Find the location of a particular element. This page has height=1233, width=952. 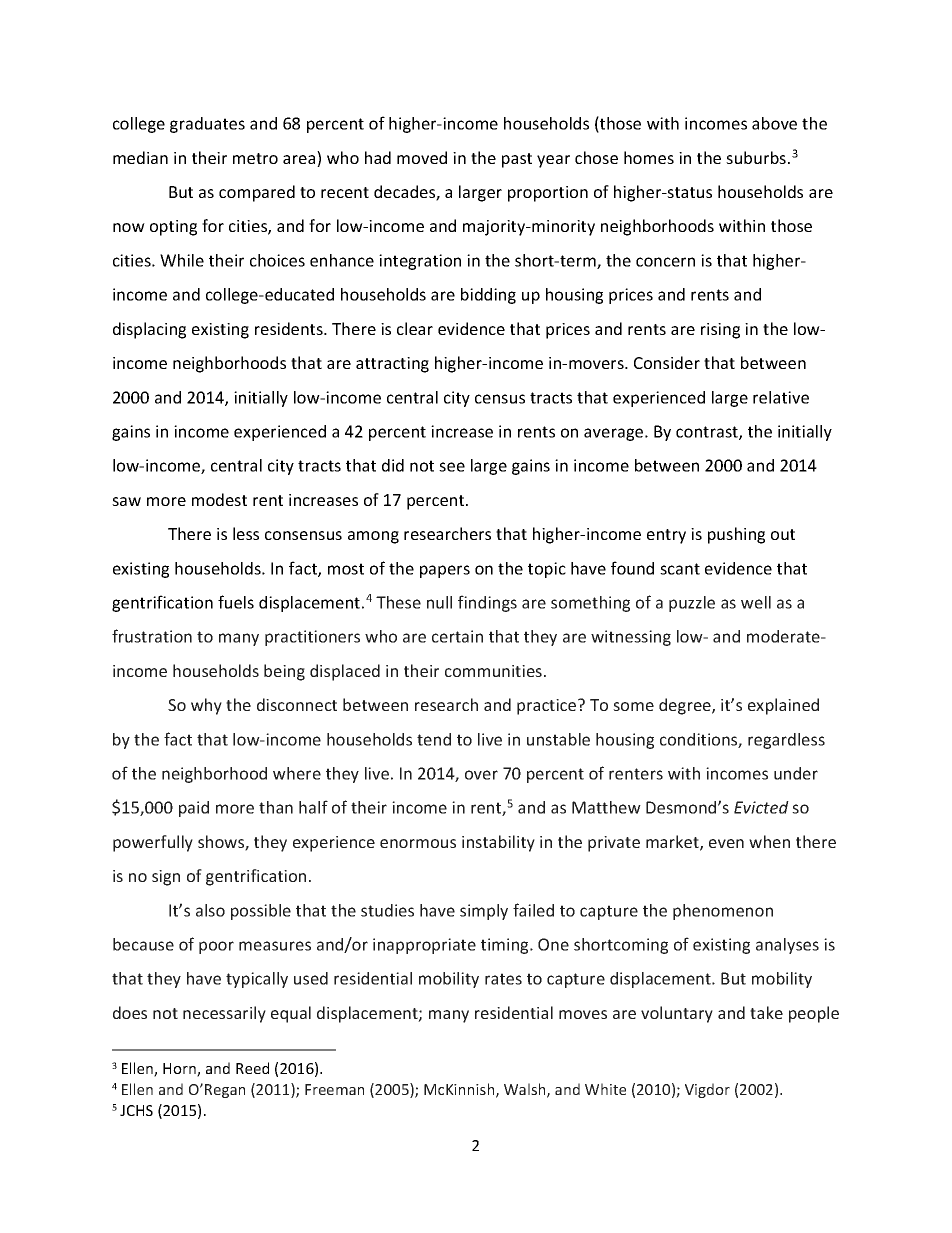

fuels is located at coordinates (236, 602).
